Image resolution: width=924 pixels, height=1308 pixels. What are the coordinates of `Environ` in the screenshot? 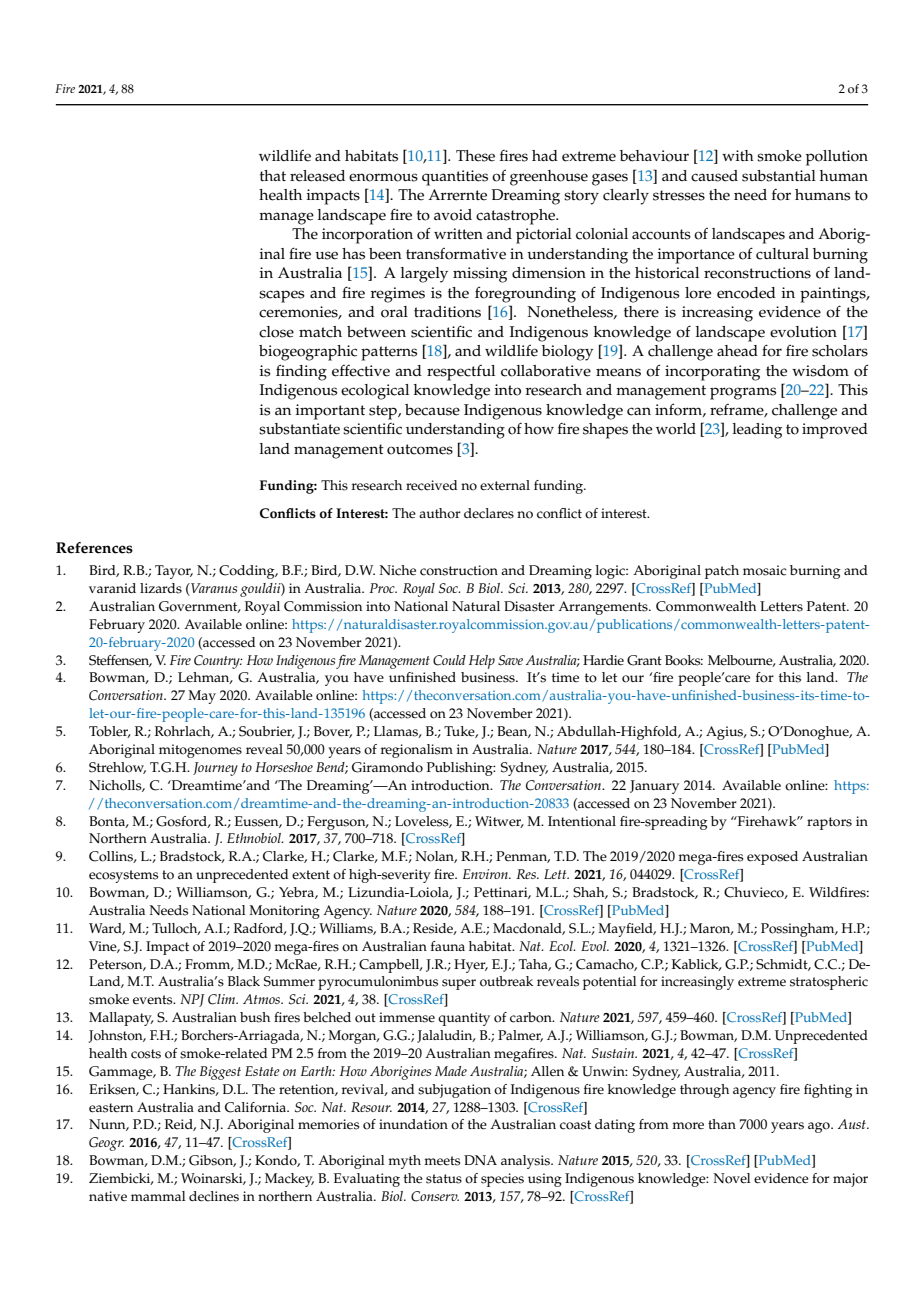 It's located at (486, 874).
